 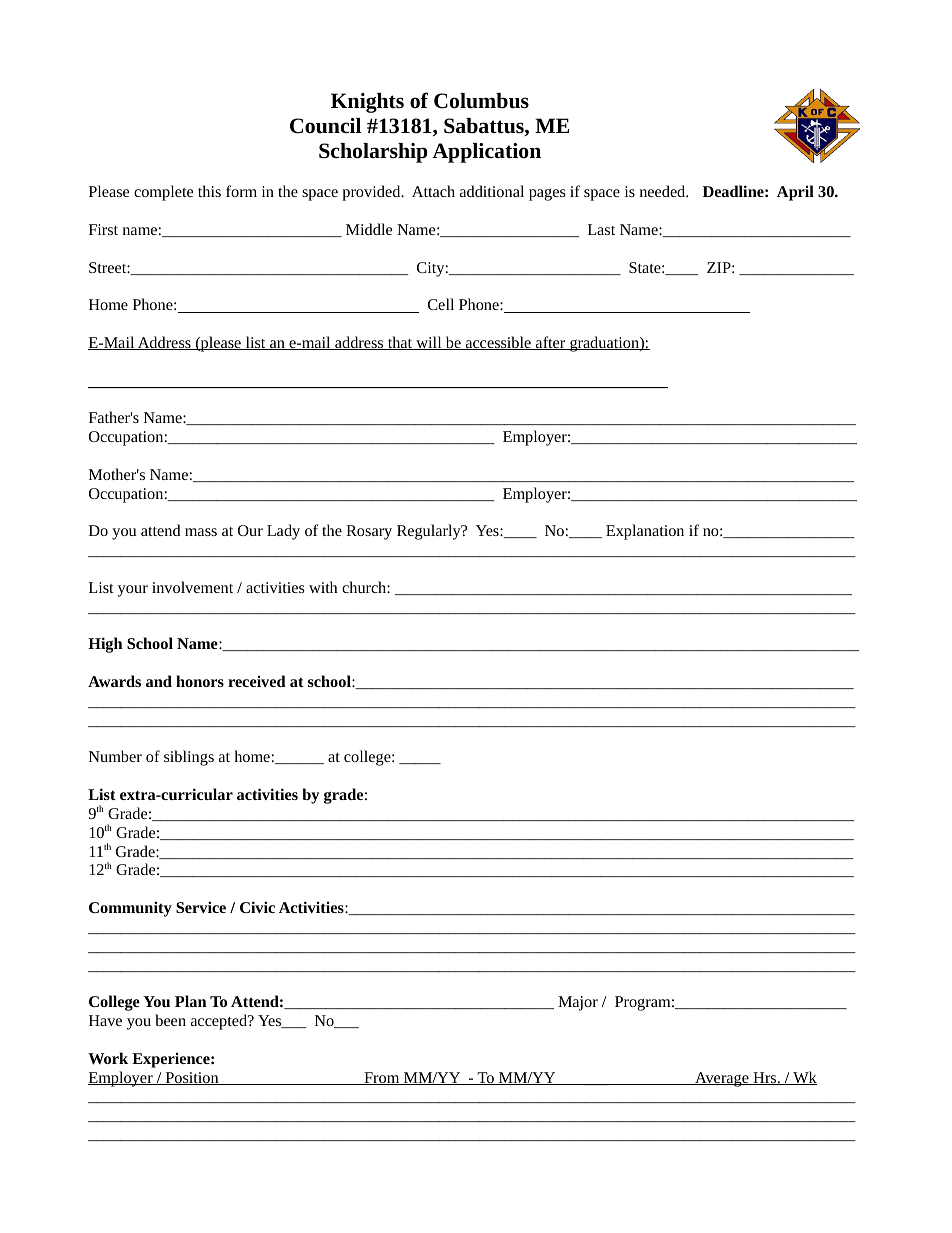 What do you see at coordinates (486, 153) in the page?
I see `Application` at bounding box center [486, 153].
